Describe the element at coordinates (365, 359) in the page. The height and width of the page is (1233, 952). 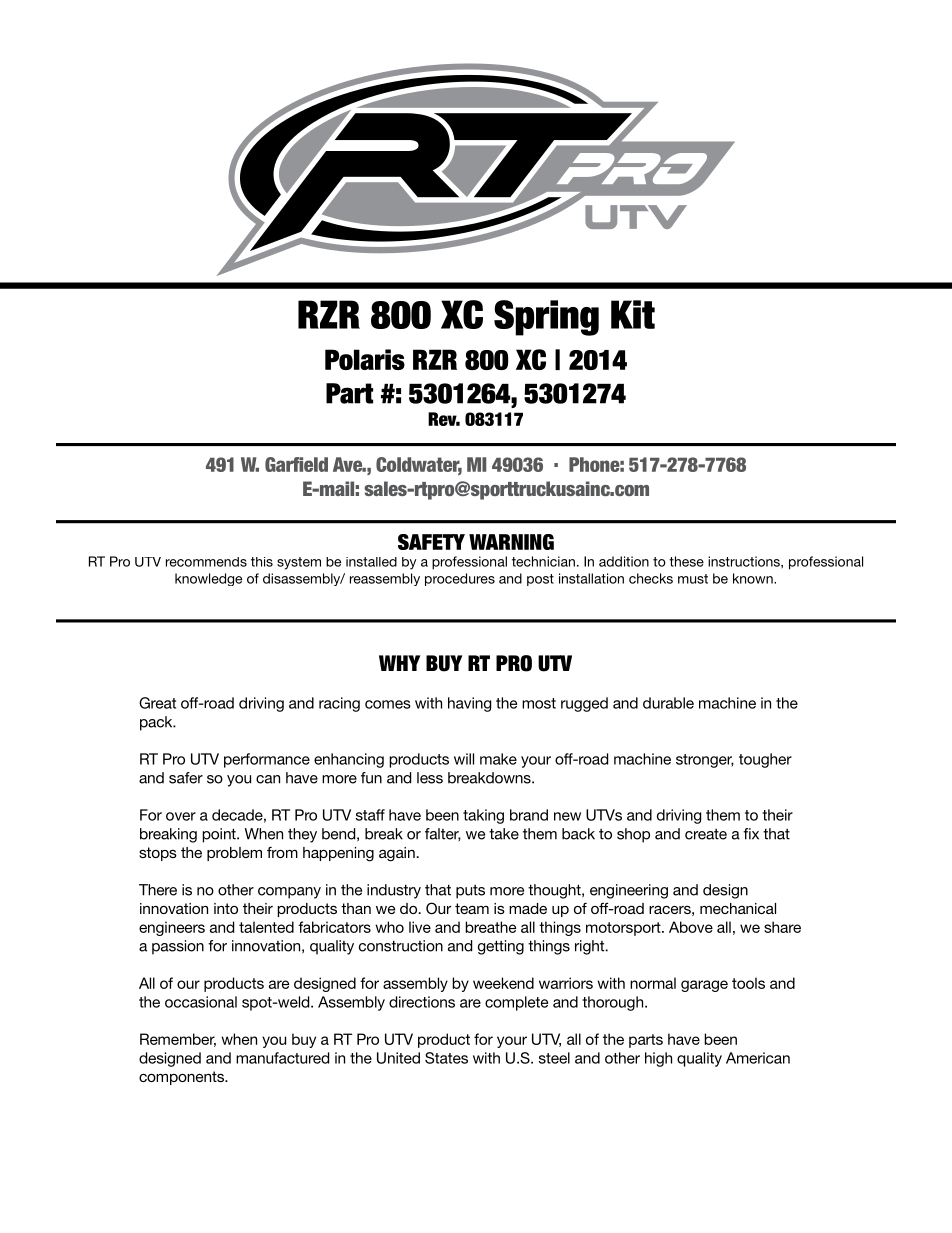
I see `Polaris` at that location.
